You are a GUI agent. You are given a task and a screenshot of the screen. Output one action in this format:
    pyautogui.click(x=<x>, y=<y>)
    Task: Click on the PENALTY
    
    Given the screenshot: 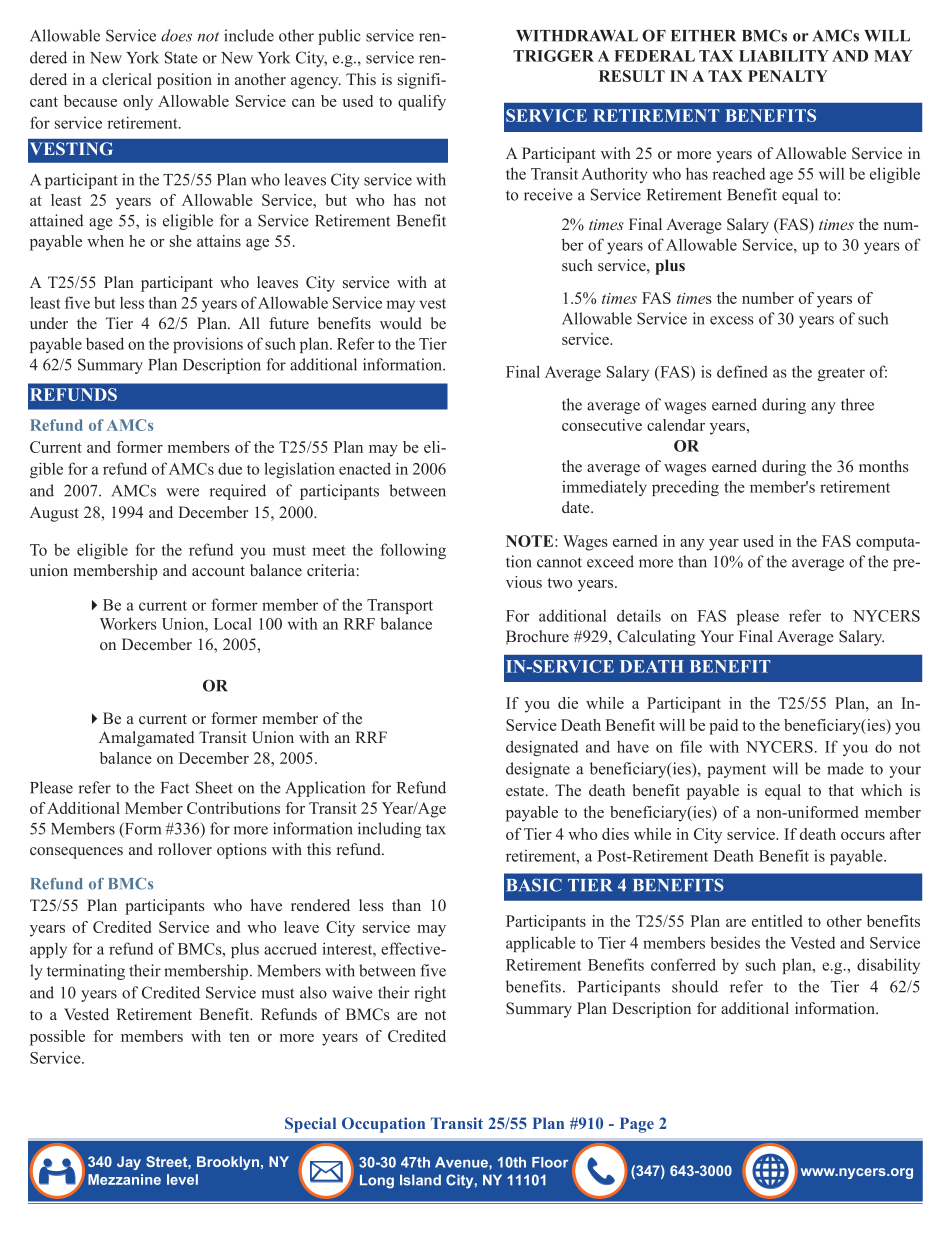 What is the action you would take?
    pyautogui.click(x=788, y=76)
